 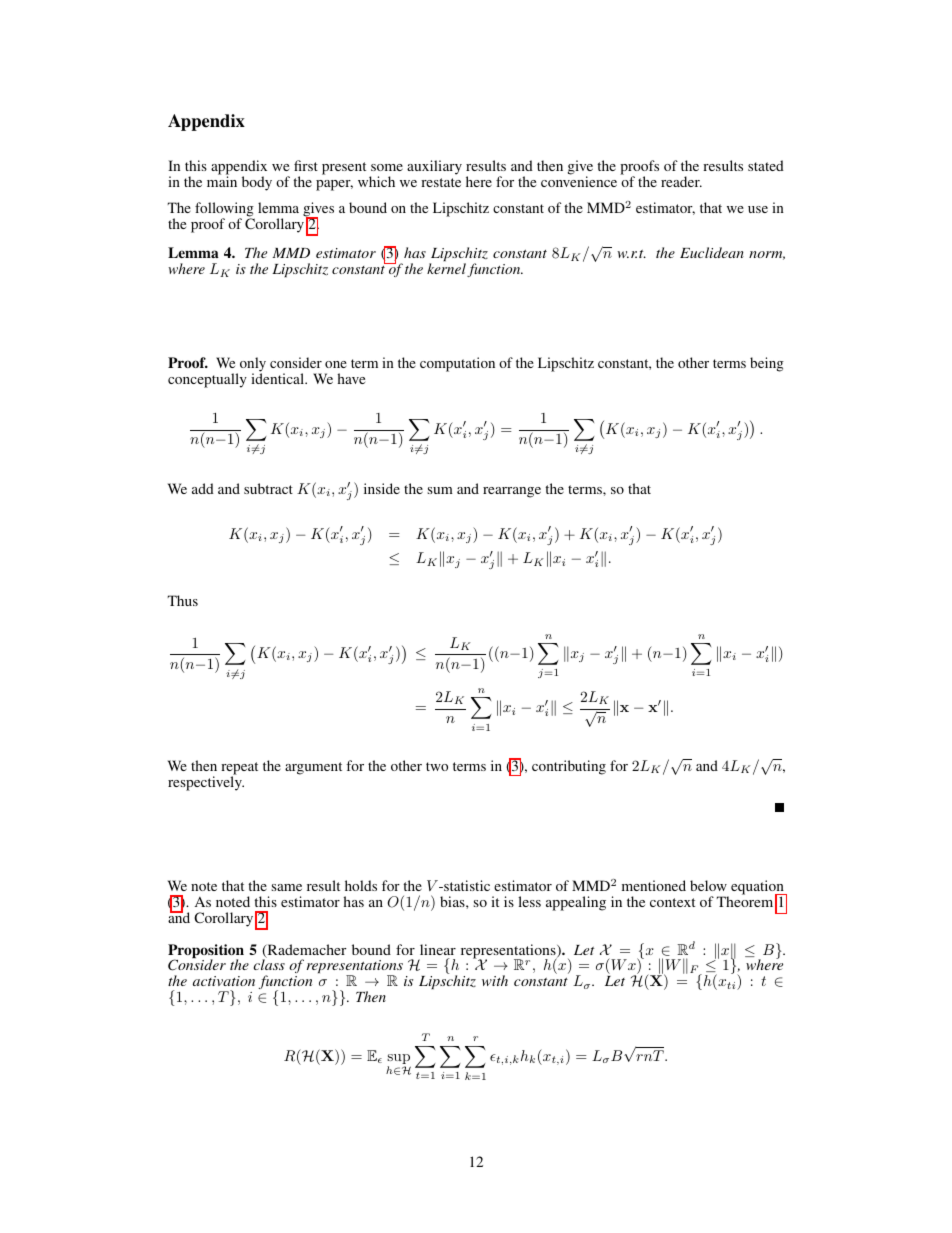 I want to click on repeat, so click(x=239, y=769).
